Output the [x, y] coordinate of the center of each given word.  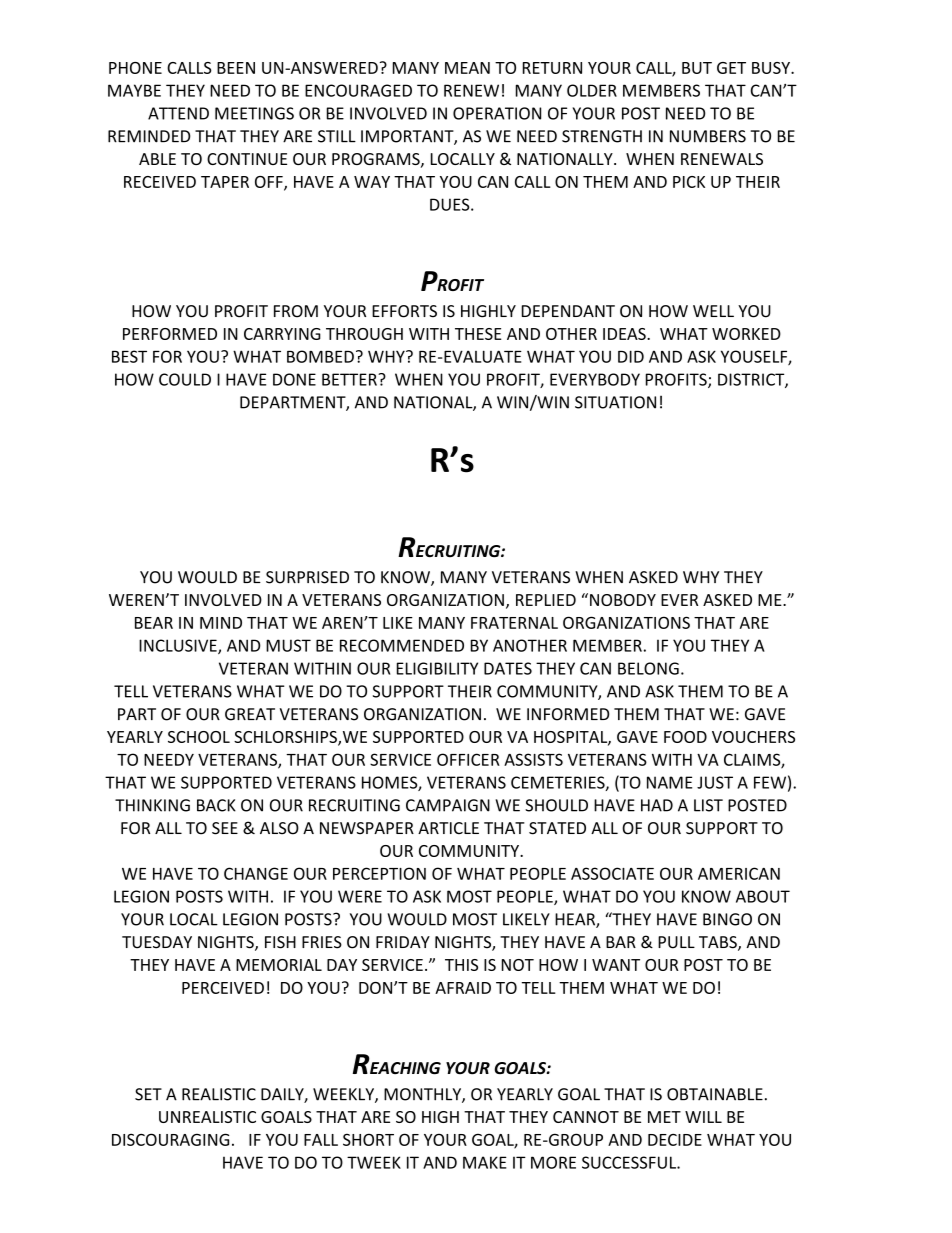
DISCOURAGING [170, 1139]
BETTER [350, 379]
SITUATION [615, 402]
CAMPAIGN [448, 805]
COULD [185, 379]
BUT [697, 68]
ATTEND [178, 113]
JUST [715, 782]
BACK [216, 805]
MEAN [467, 68]
